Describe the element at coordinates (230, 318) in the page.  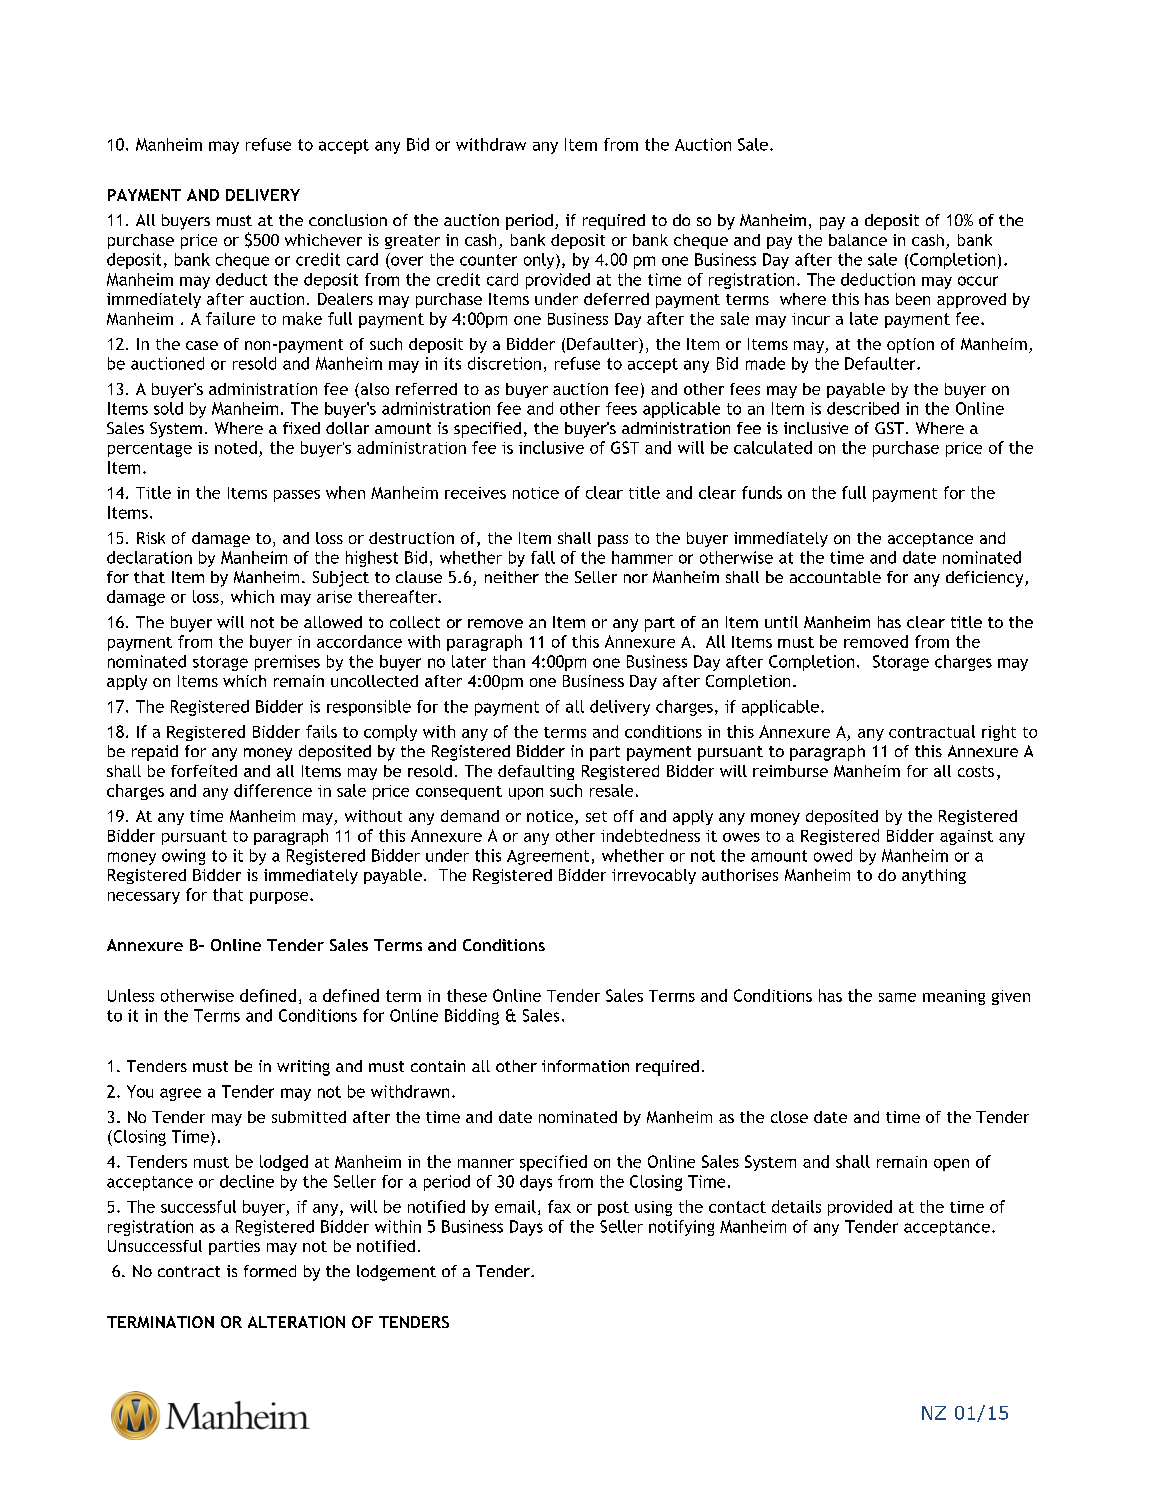
I see `failure` at that location.
